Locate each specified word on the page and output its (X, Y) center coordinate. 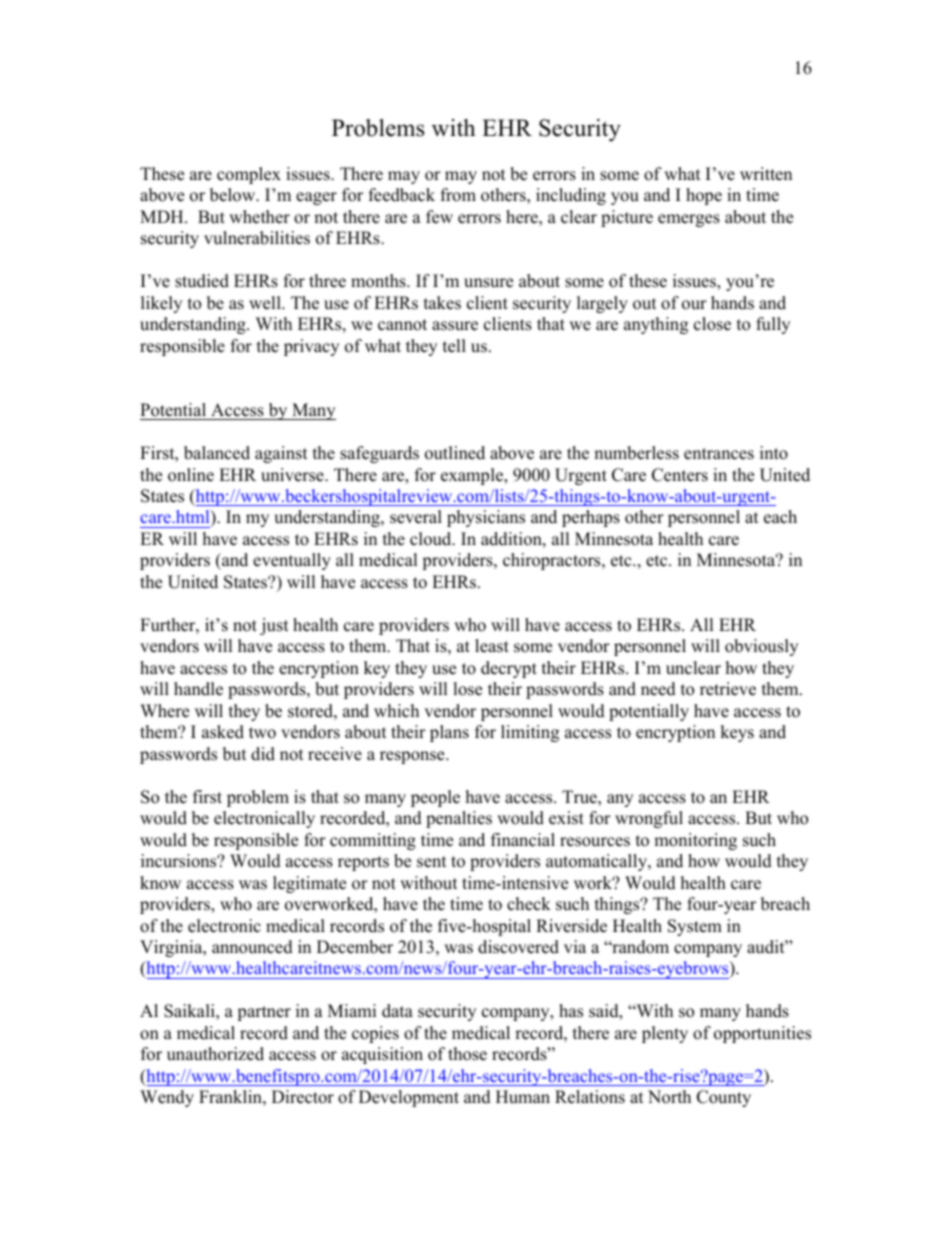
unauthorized (215, 1054)
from (458, 195)
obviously (761, 647)
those (467, 1054)
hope (704, 196)
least (492, 646)
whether (259, 217)
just (274, 626)
